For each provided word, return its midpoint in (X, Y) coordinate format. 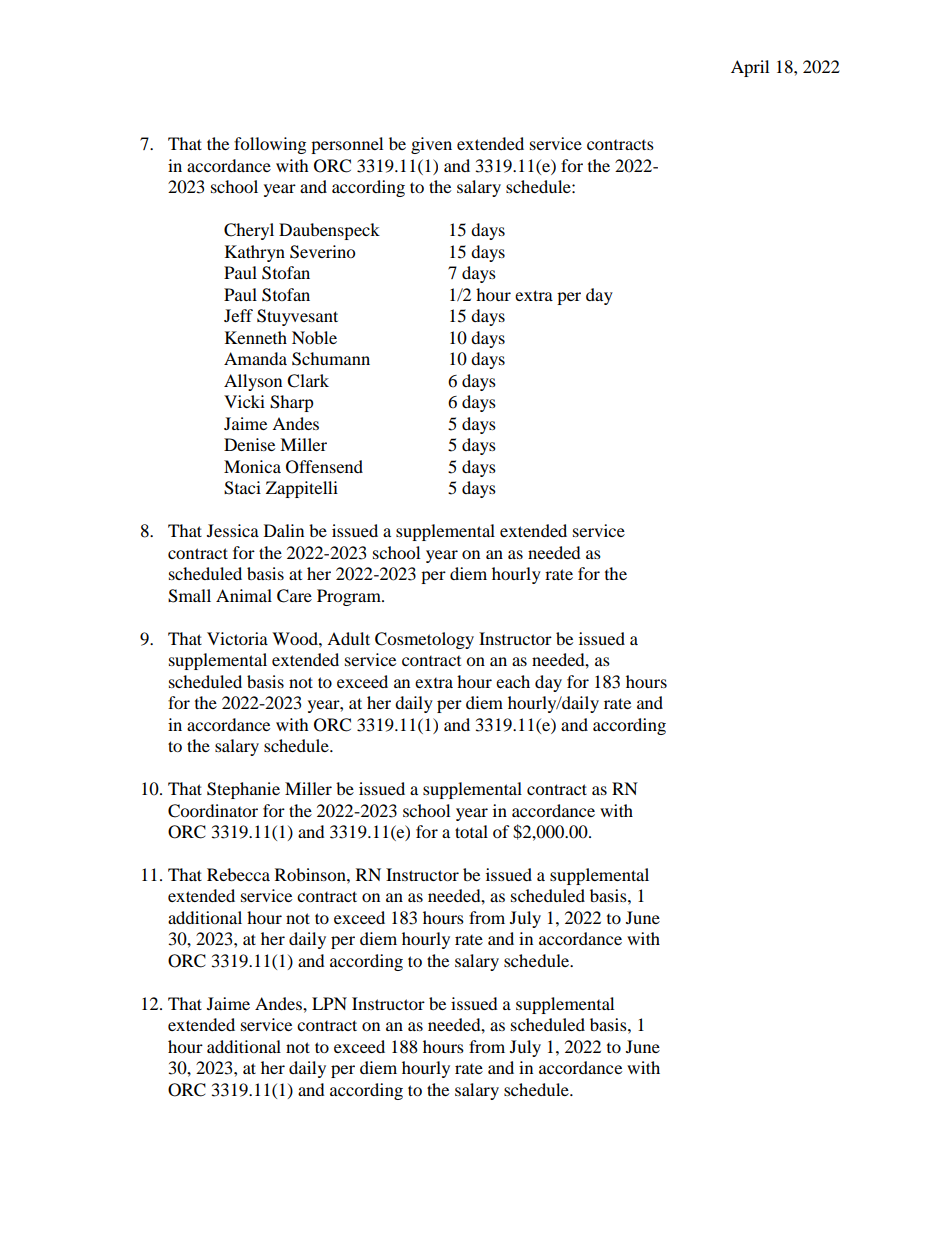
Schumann (331, 359)
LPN (329, 1003)
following (270, 145)
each (513, 681)
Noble (314, 337)
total (471, 831)
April (750, 68)
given (431, 145)
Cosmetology (424, 640)
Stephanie (243, 790)
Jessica (233, 530)
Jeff (238, 315)
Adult (348, 638)
